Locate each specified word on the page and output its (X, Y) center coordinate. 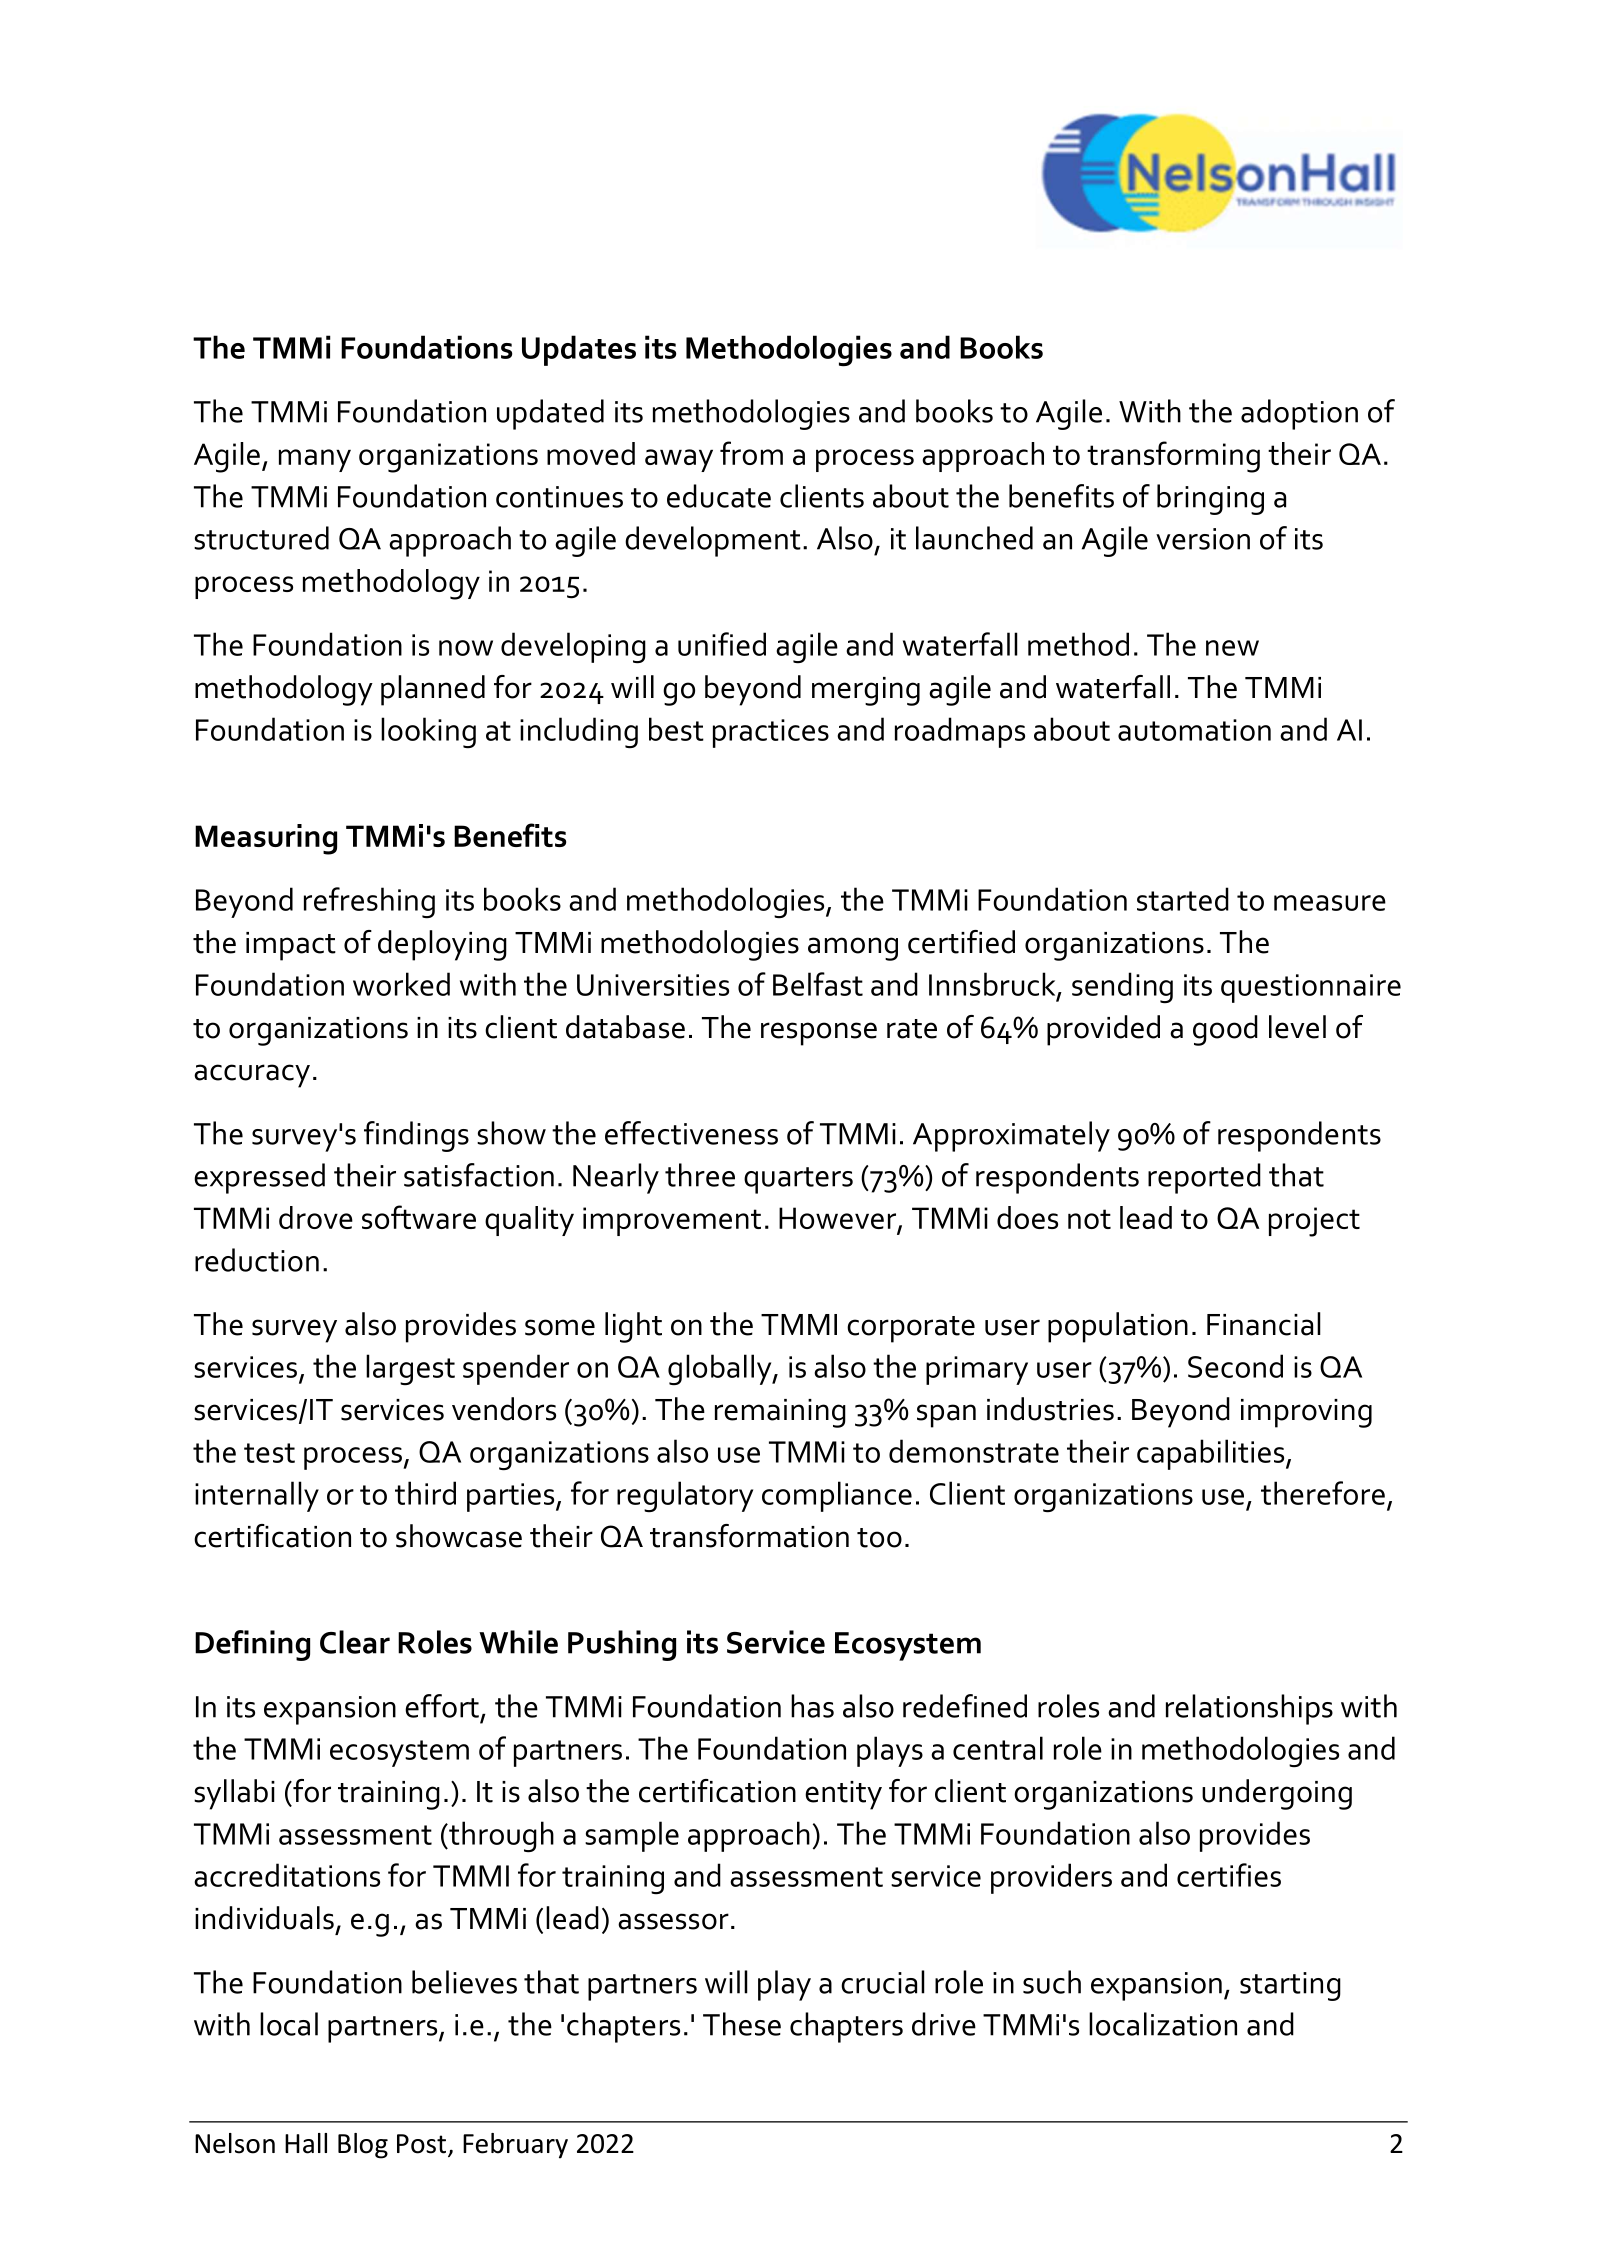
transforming (1173, 457)
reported (1204, 1178)
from (751, 453)
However (839, 1219)
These (742, 2024)
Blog (363, 2146)
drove (316, 1217)
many (315, 460)
